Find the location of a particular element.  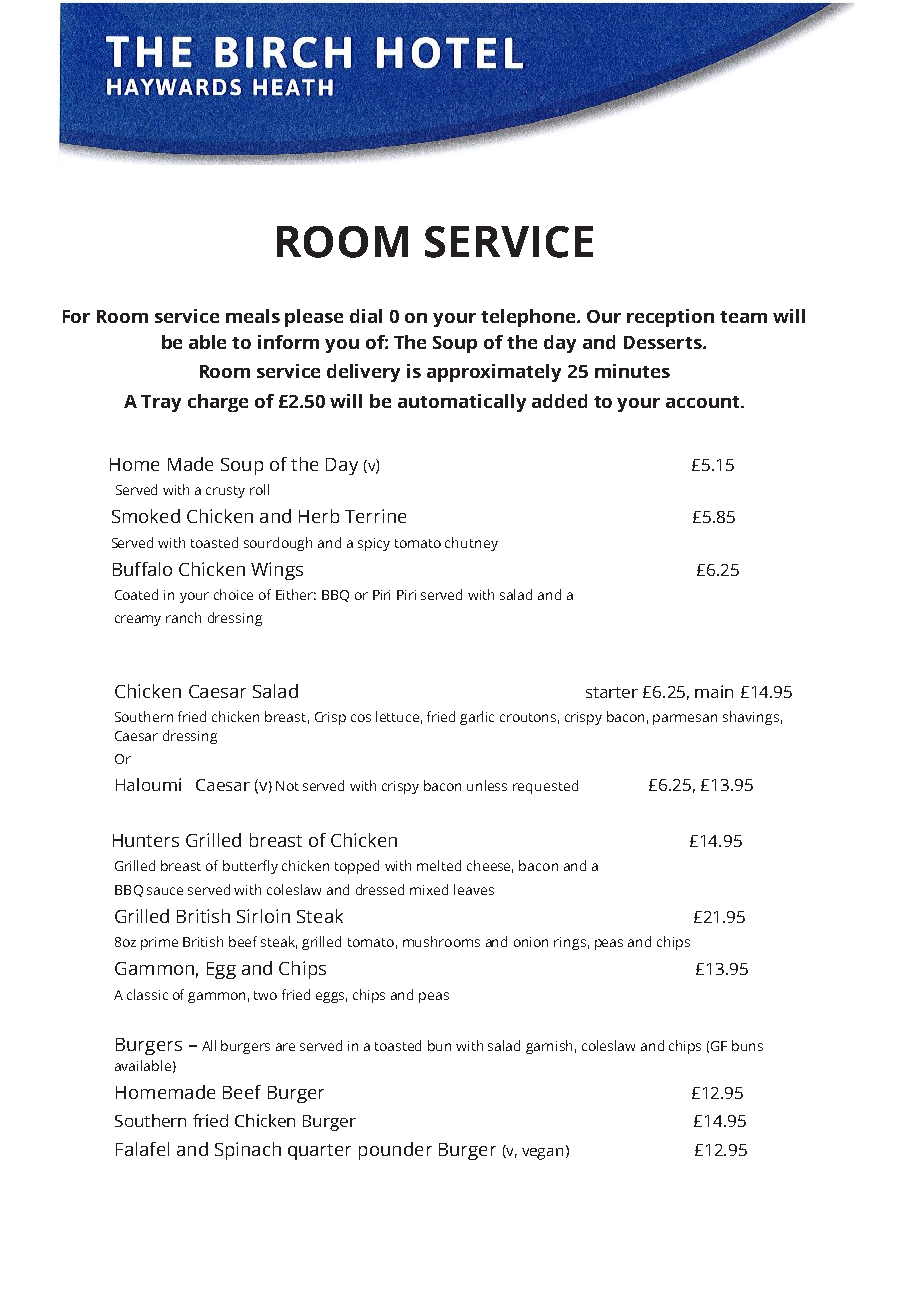

unless is located at coordinates (487, 785).
